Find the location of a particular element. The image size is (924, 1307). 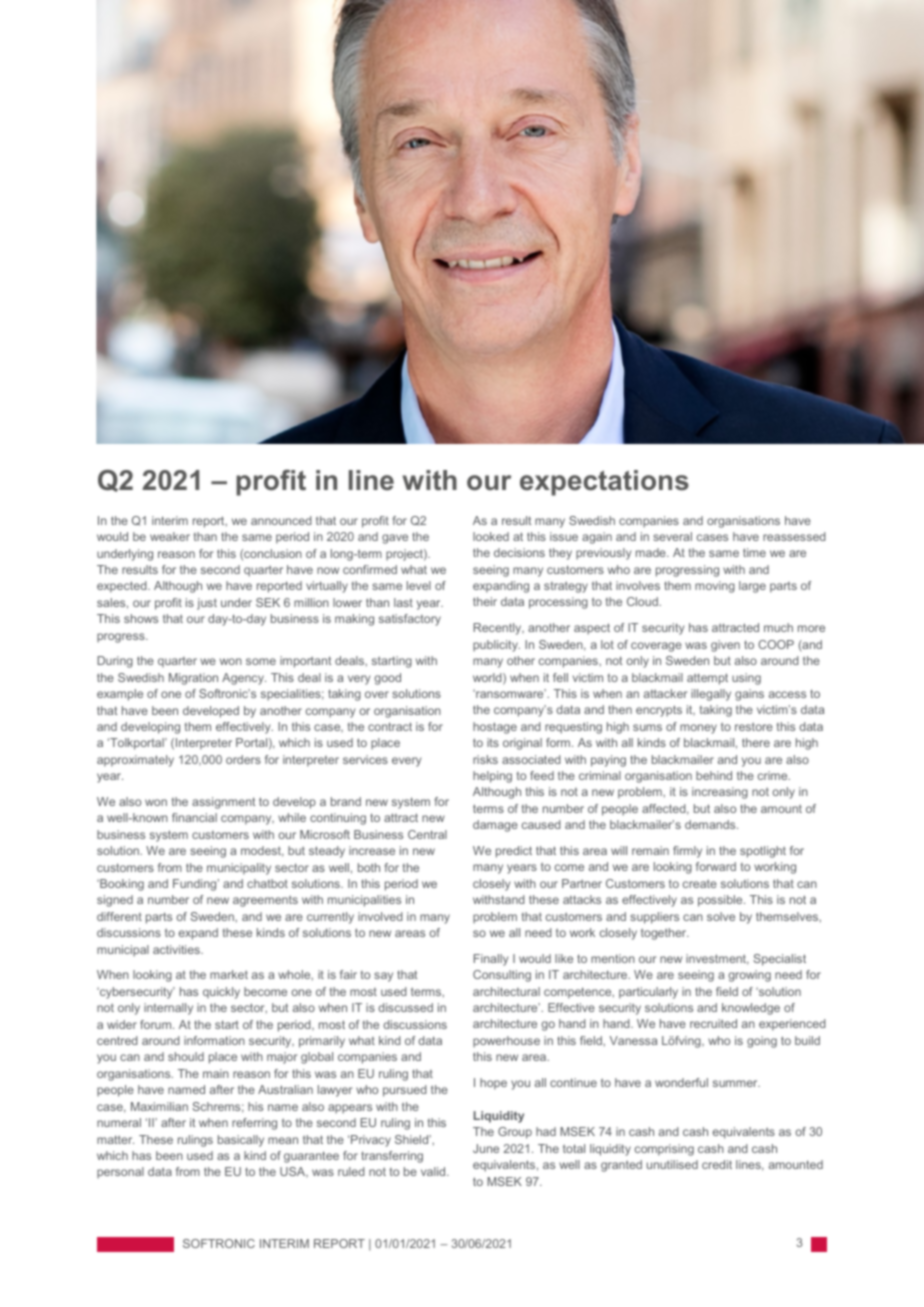

restore is located at coordinates (754, 726).
